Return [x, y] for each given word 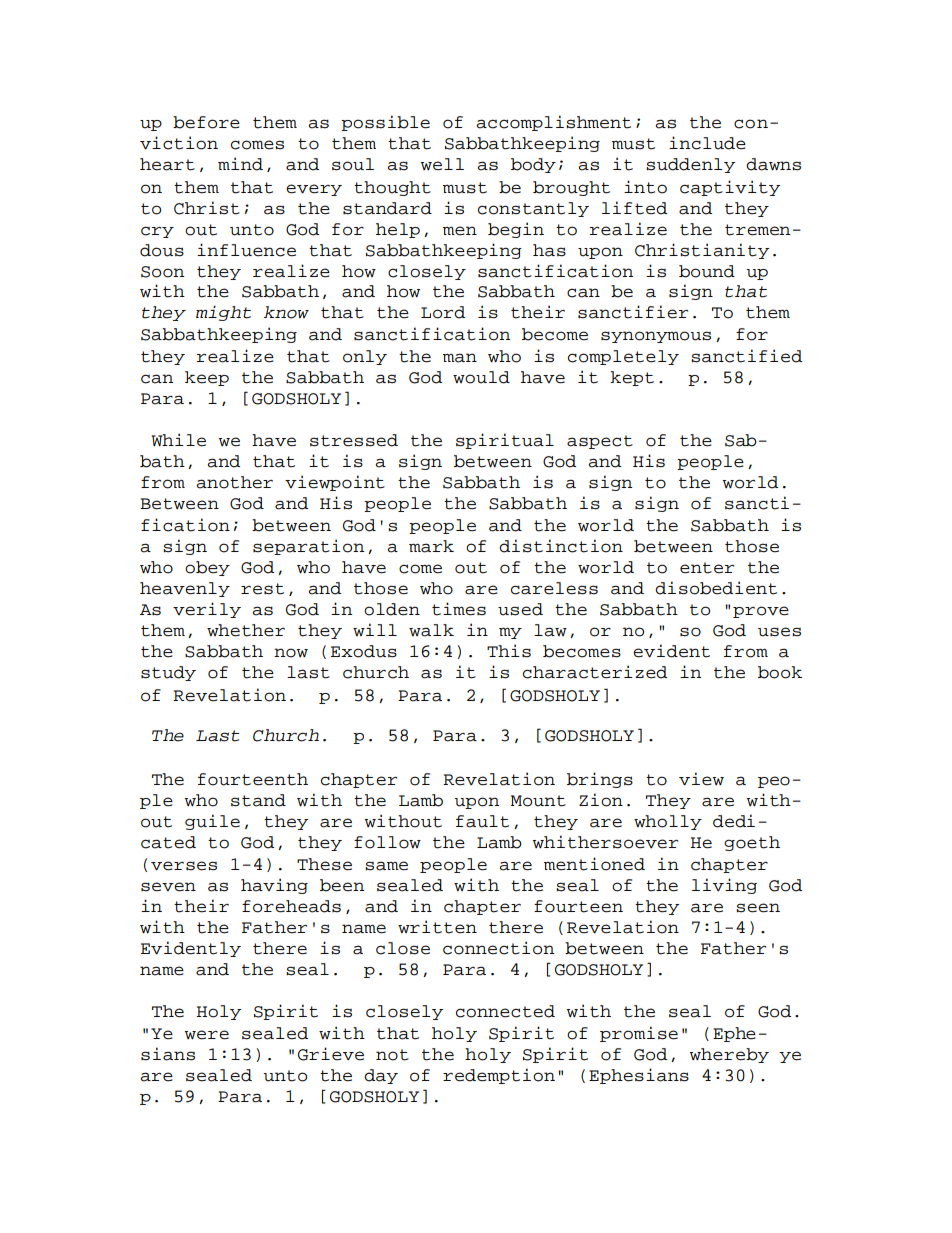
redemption [499, 1076]
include [707, 143]
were [206, 1035]
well [442, 164]
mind [240, 164]
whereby [729, 1055]
